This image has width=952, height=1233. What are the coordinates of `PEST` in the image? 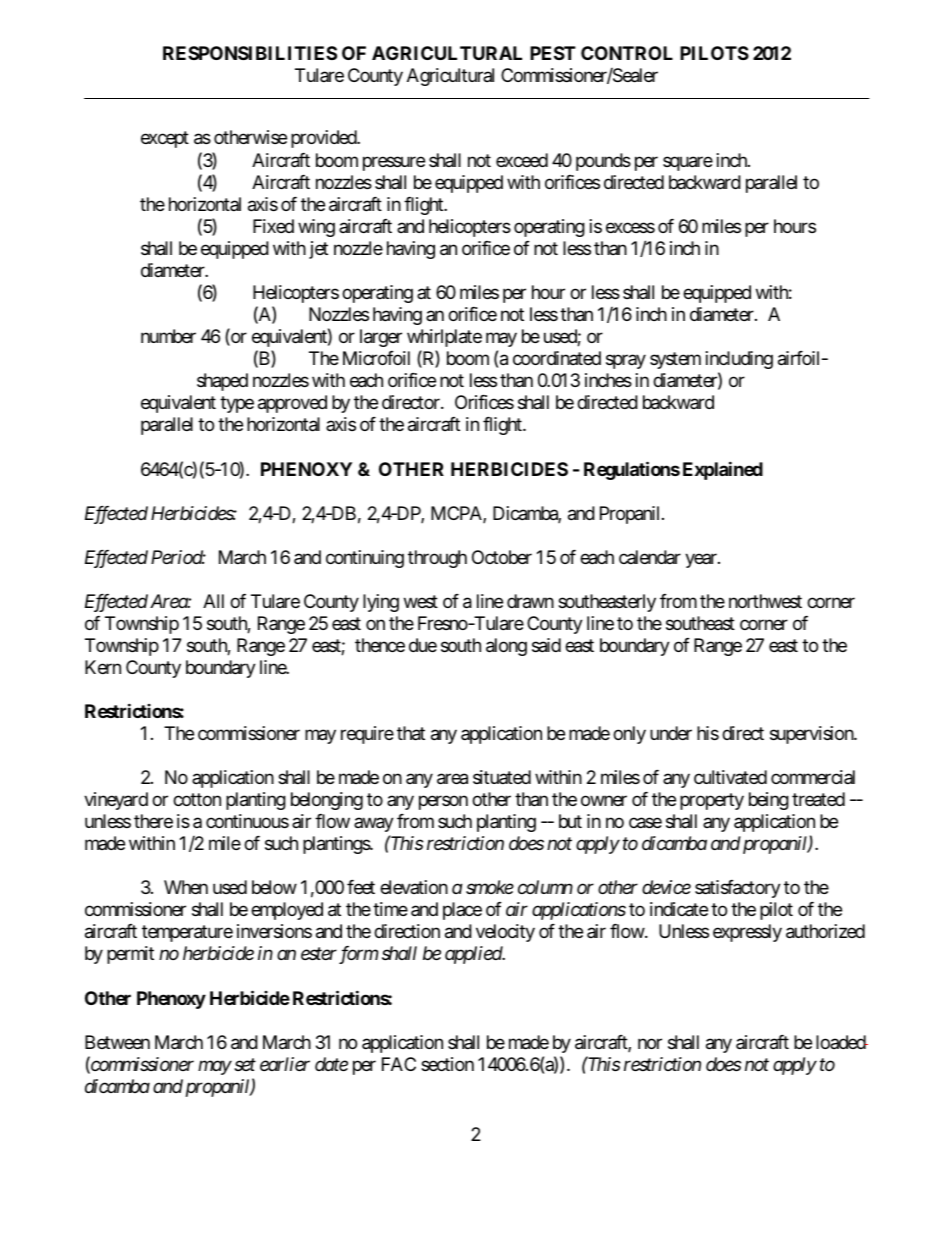 It's located at (553, 53).
